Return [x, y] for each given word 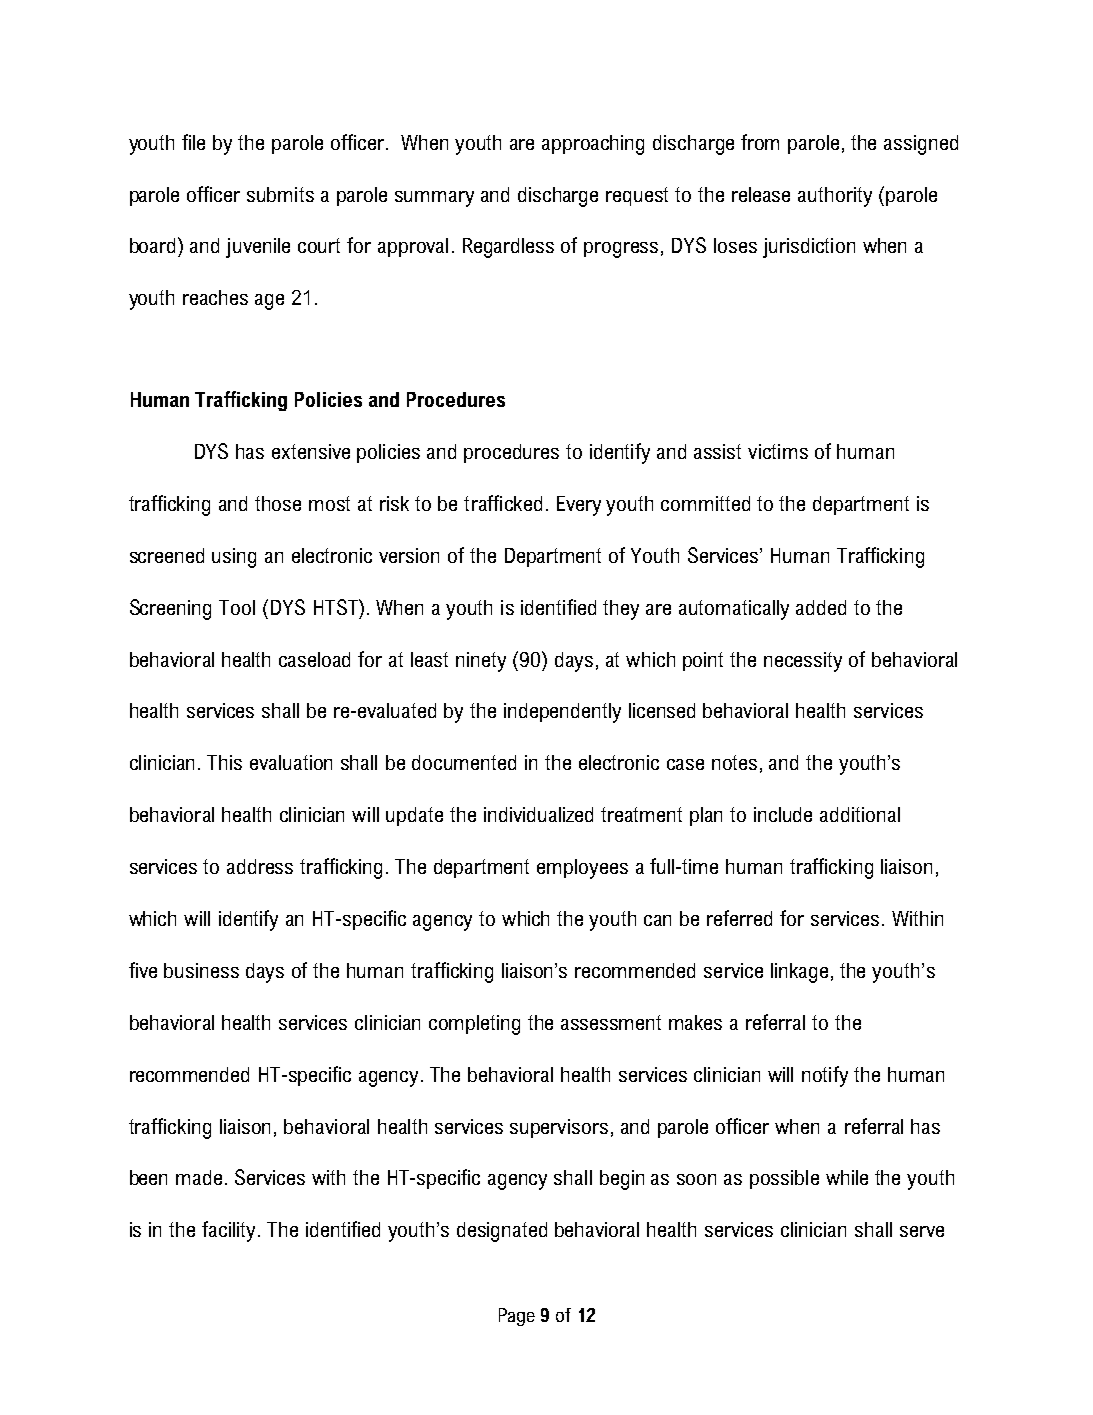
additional [860, 814]
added [821, 607]
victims [778, 451]
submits [280, 194]
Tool [237, 607]
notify [825, 1076]
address [260, 866]
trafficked [503, 503]
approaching [593, 145]
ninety [481, 662]
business [201, 970]
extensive [311, 451]
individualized [538, 814]
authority [835, 197]
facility [230, 1231]
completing [474, 1025]
